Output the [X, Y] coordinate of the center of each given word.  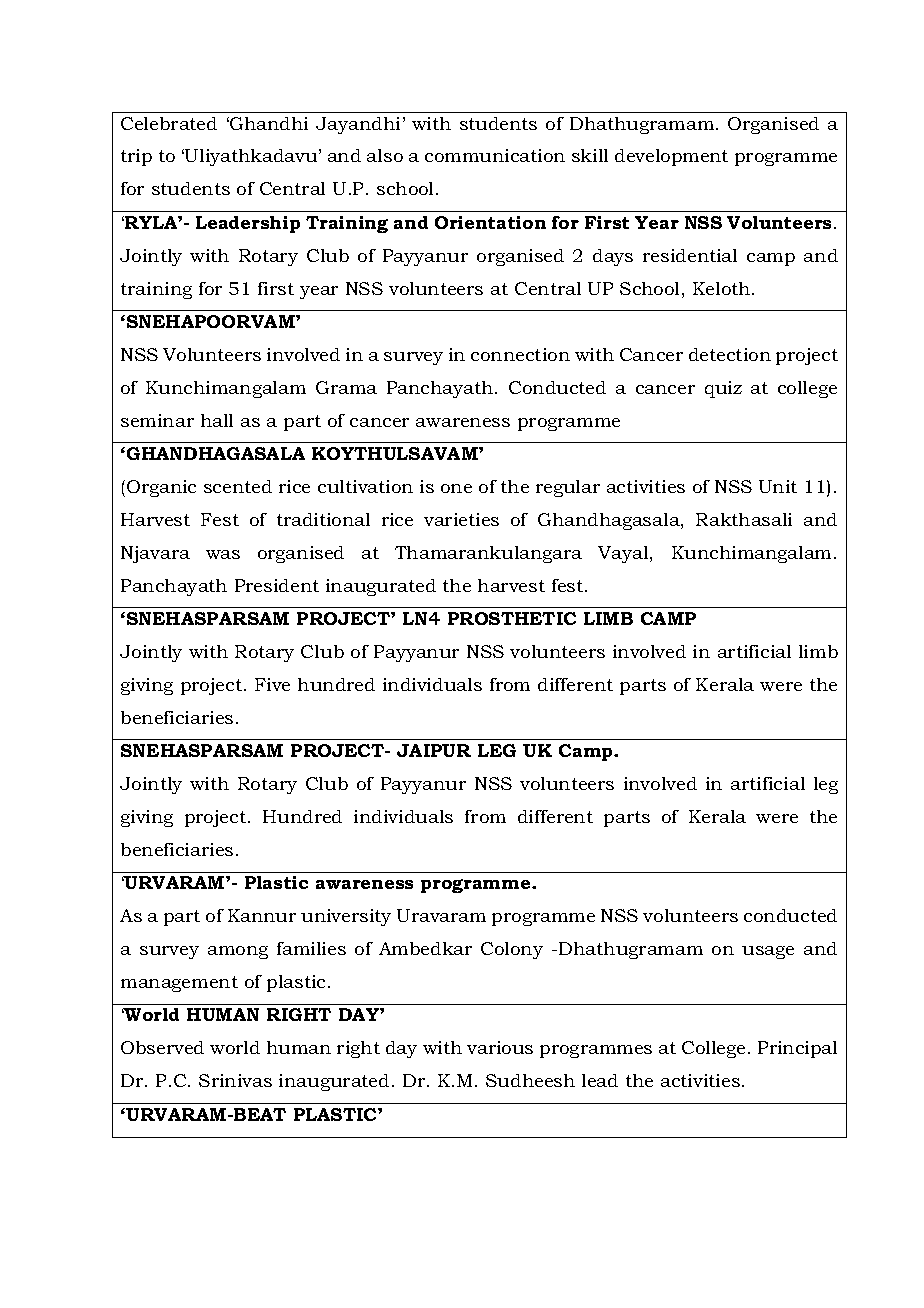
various [500, 1047]
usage [768, 952]
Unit [778, 486]
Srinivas [235, 1080]
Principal [797, 1049]
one [456, 488]
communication [495, 155]
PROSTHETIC [512, 618]
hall [217, 420]
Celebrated [169, 123]
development [671, 157]
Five [272, 684]
